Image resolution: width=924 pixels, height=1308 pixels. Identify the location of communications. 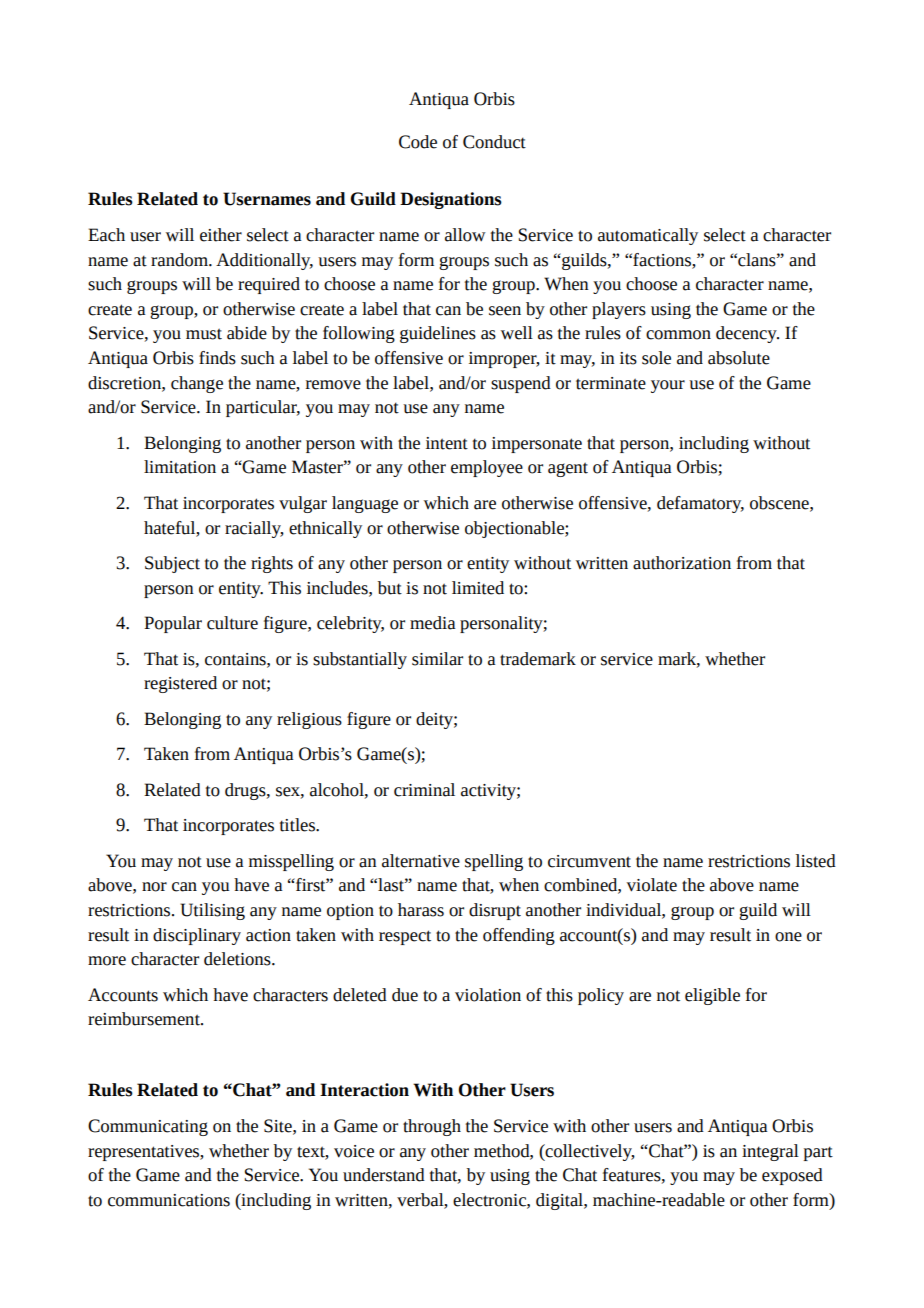
(169, 1200).
